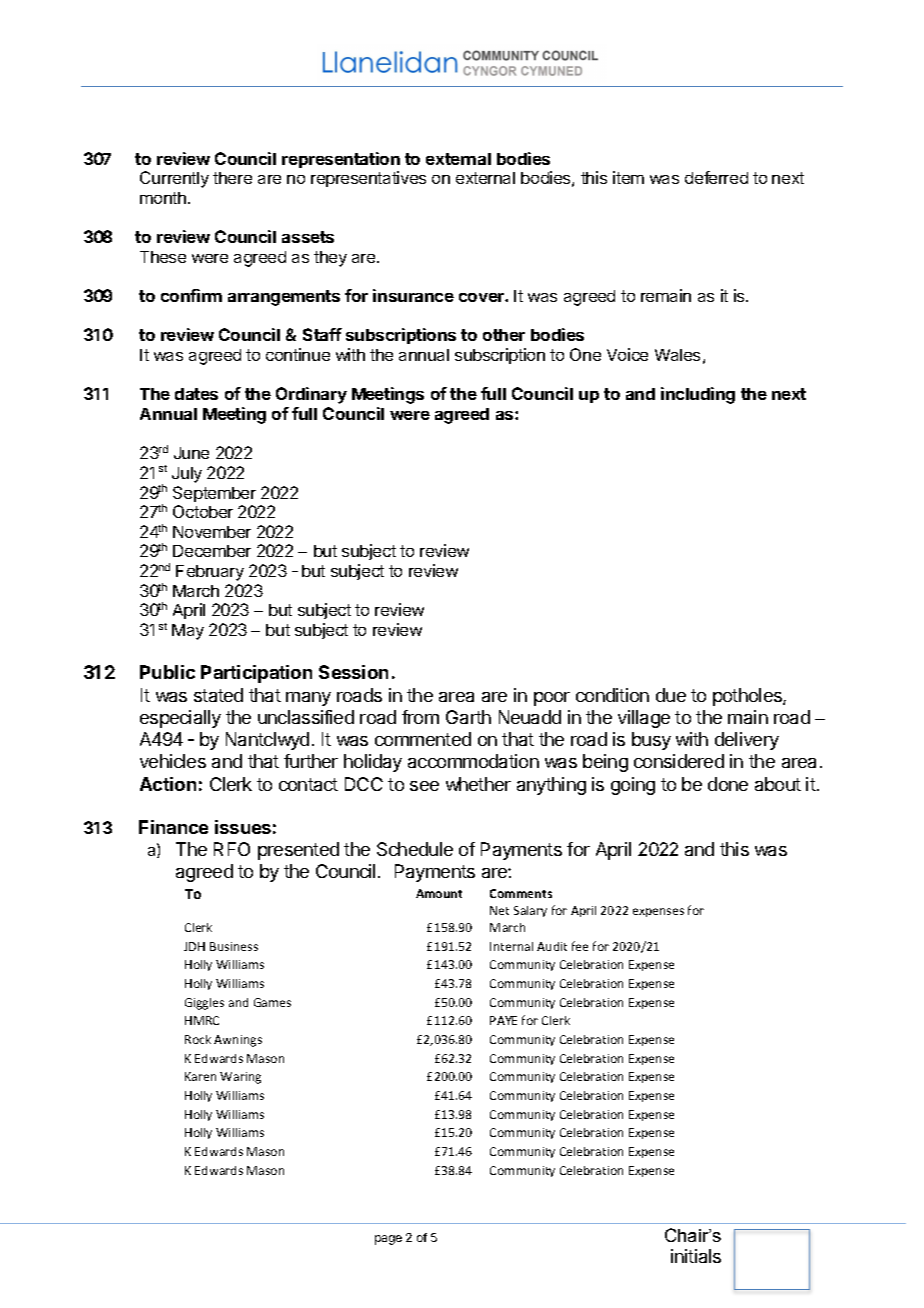 This screenshot has height=1308, width=924. What do you see at coordinates (368, 179) in the screenshot?
I see `representatives` at bounding box center [368, 179].
